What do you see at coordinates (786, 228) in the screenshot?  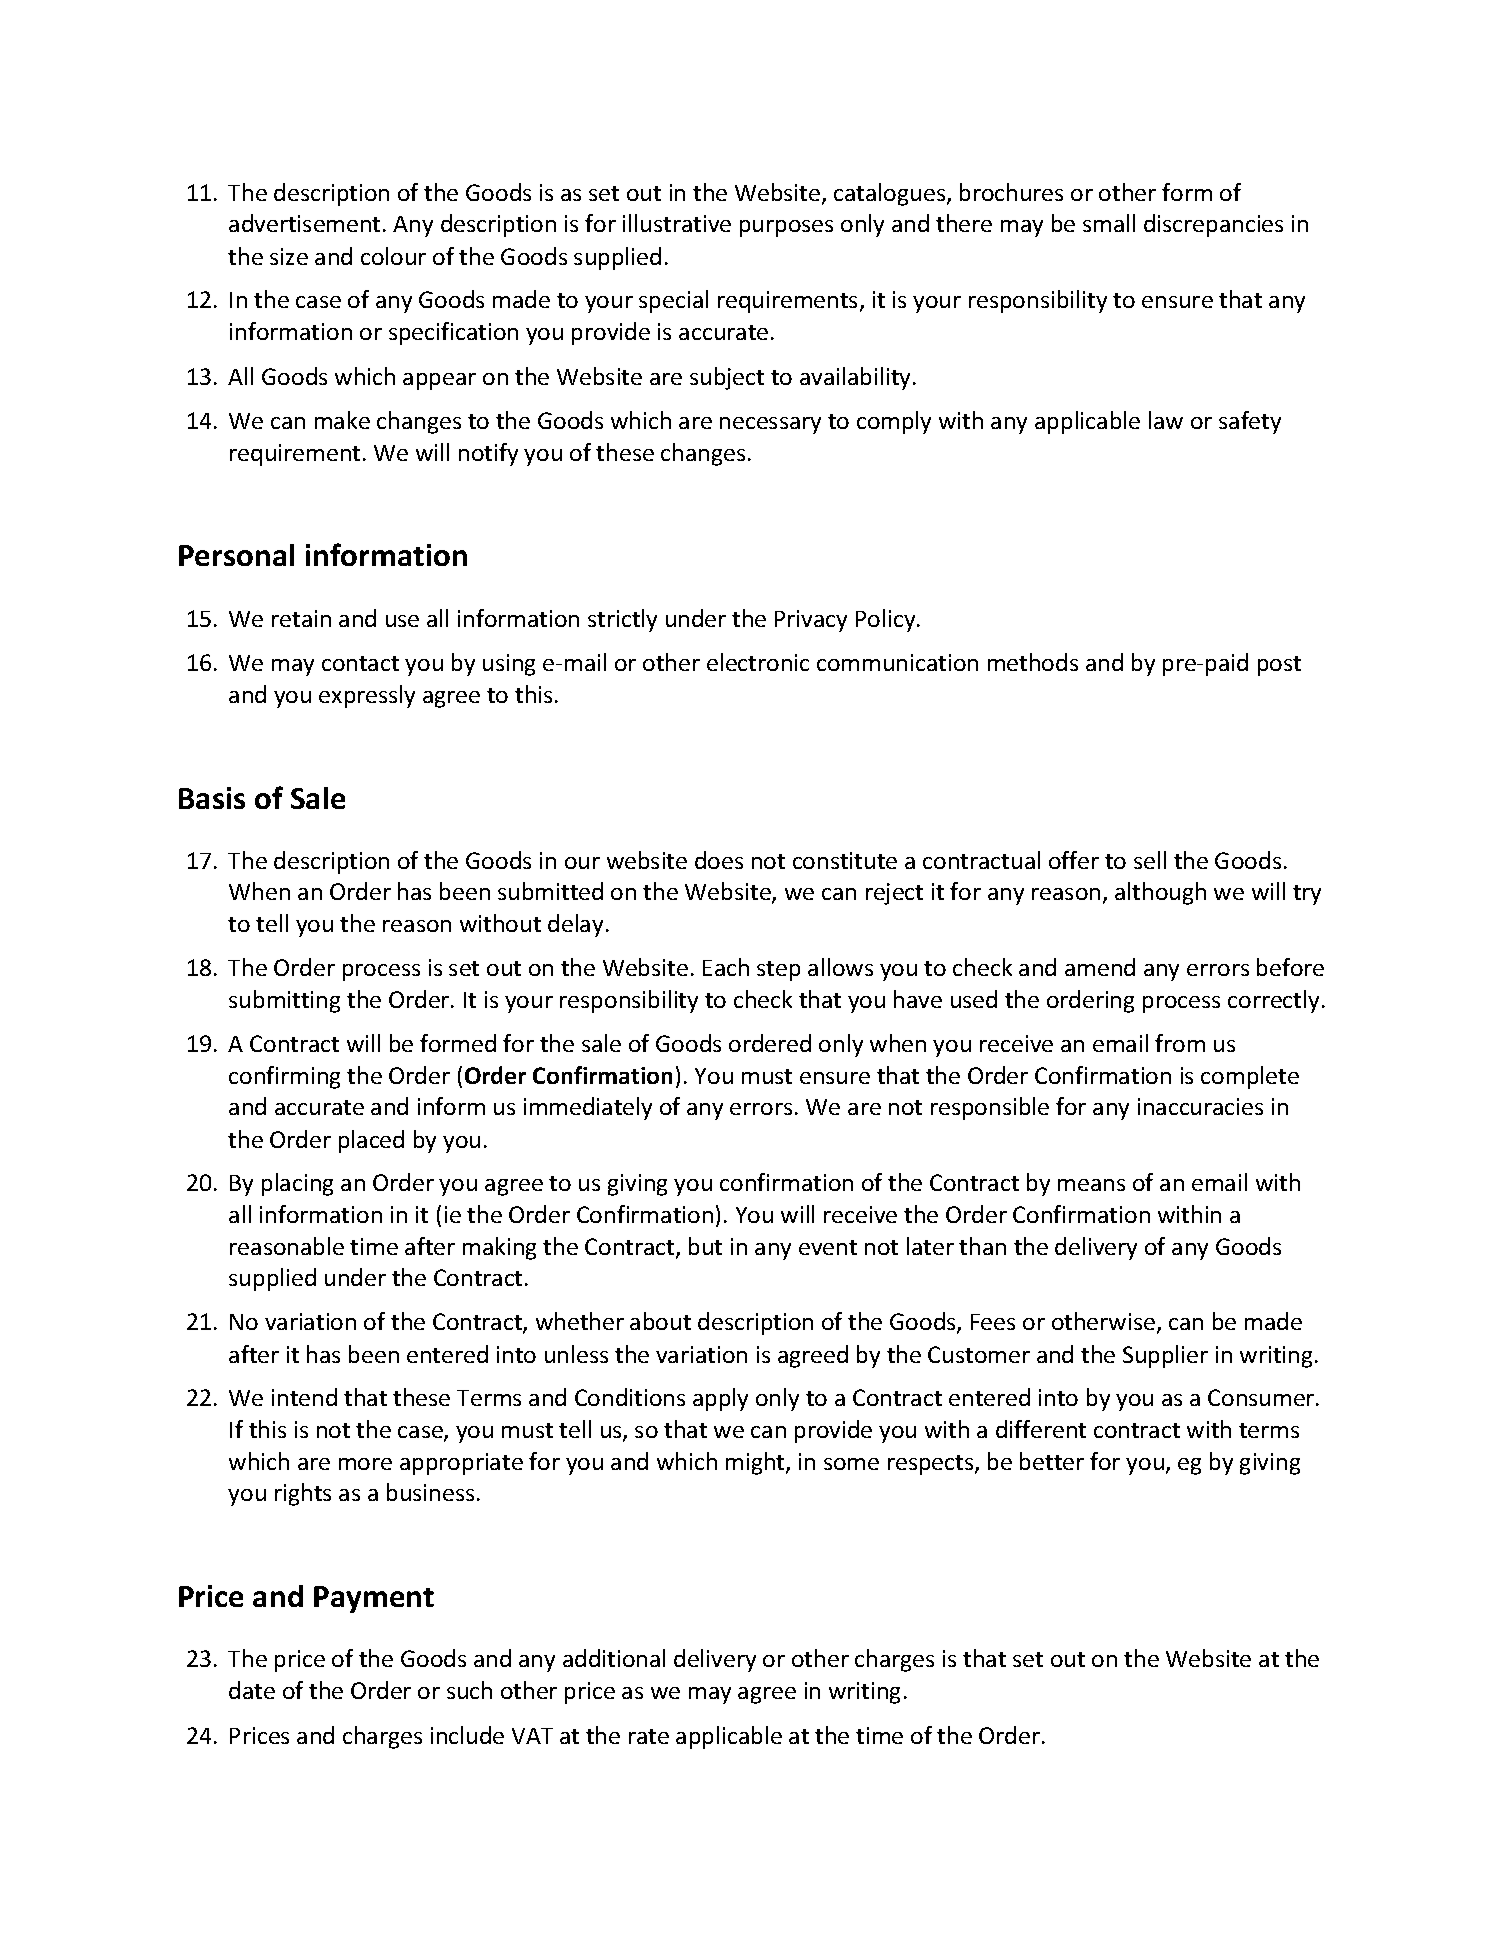 I see `purposes` at bounding box center [786, 228].
